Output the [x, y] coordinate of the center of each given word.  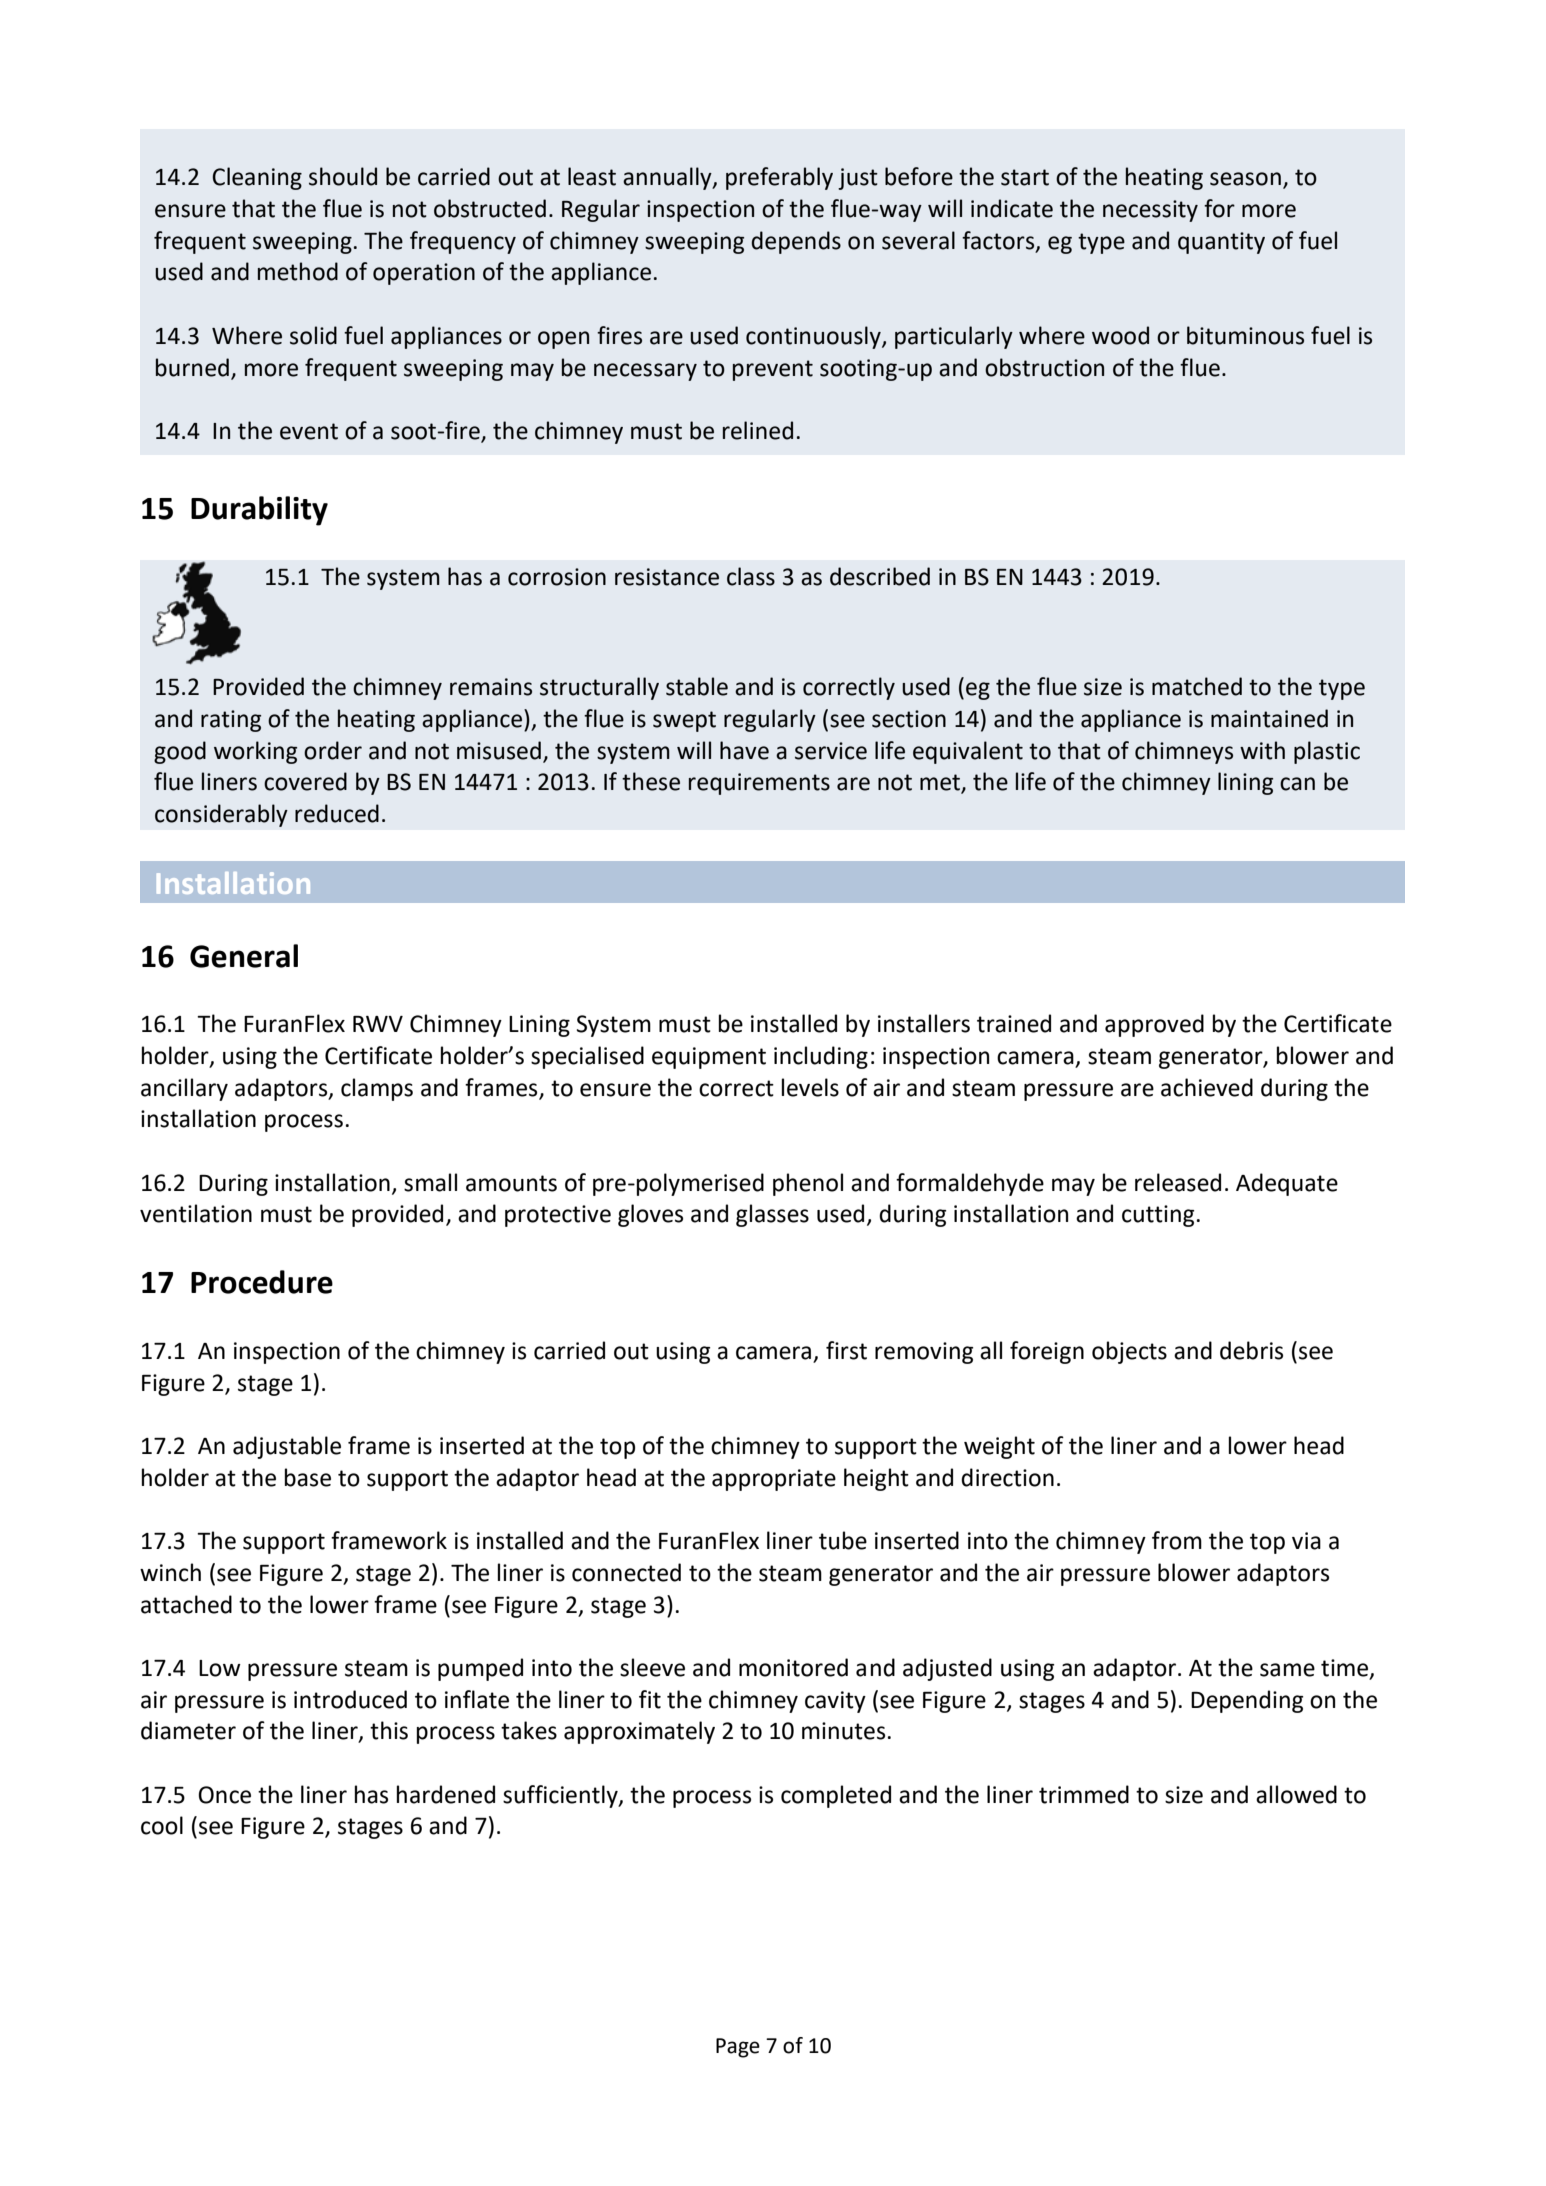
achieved [1207, 1087]
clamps [377, 1089]
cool [162, 1825]
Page [738, 2048]
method [298, 271]
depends [796, 242]
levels [810, 1087]
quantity [1221, 243]
